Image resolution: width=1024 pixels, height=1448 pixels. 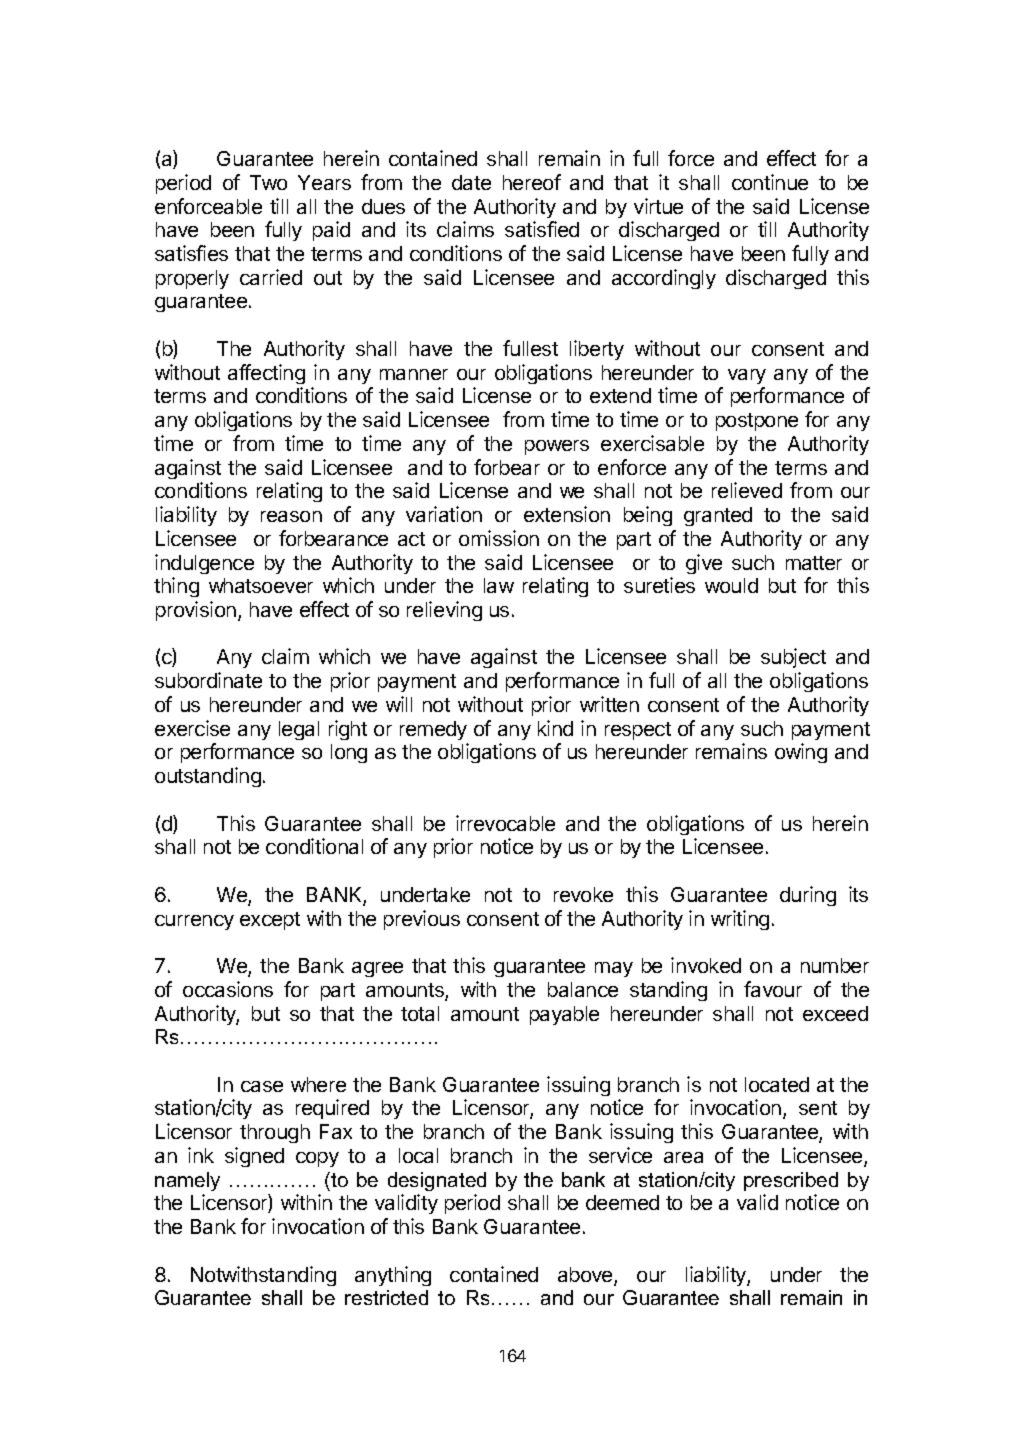 I want to click on above, so click(x=586, y=1276).
